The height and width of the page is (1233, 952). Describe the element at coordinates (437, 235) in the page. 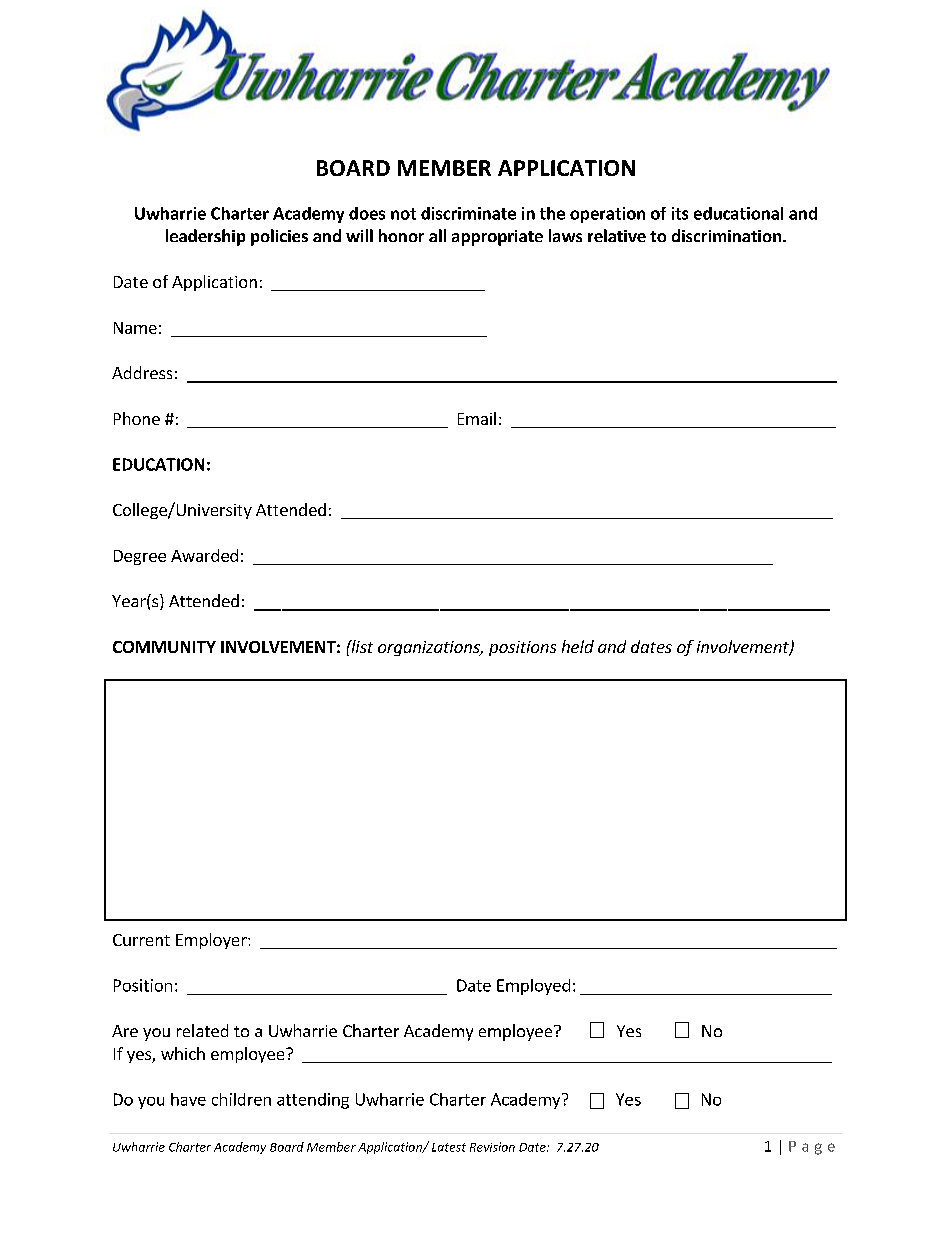

I see `all` at that location.
